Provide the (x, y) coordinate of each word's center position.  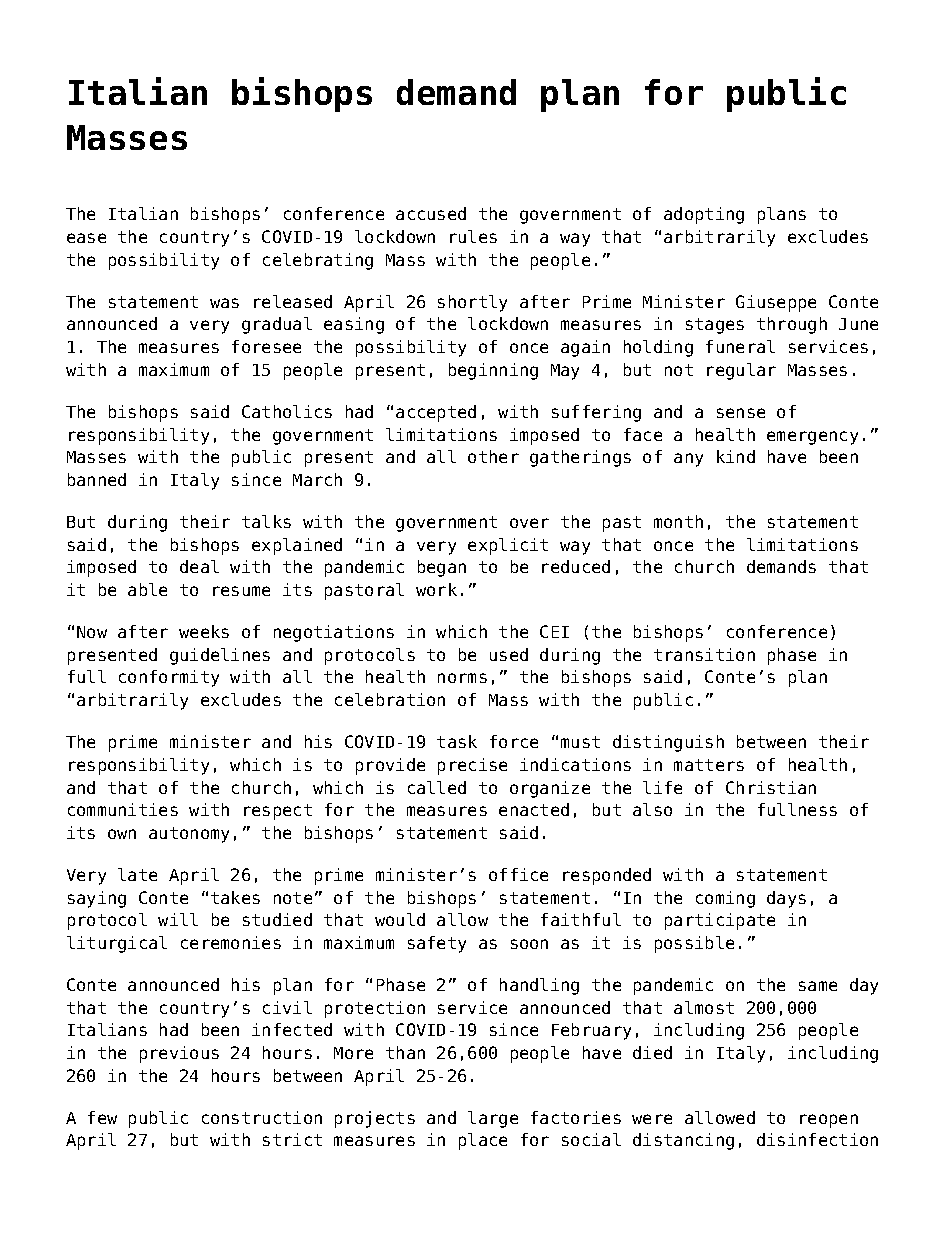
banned (97, 479)
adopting (704, 215)
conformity (169, 678)
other (493, 456)
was (224, 303)
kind (736, 456)
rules (473, 236)
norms (462, 678)
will (178, 919)
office (518, 874)
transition (704, 654)
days (786, 899)
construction (262, 1117)
